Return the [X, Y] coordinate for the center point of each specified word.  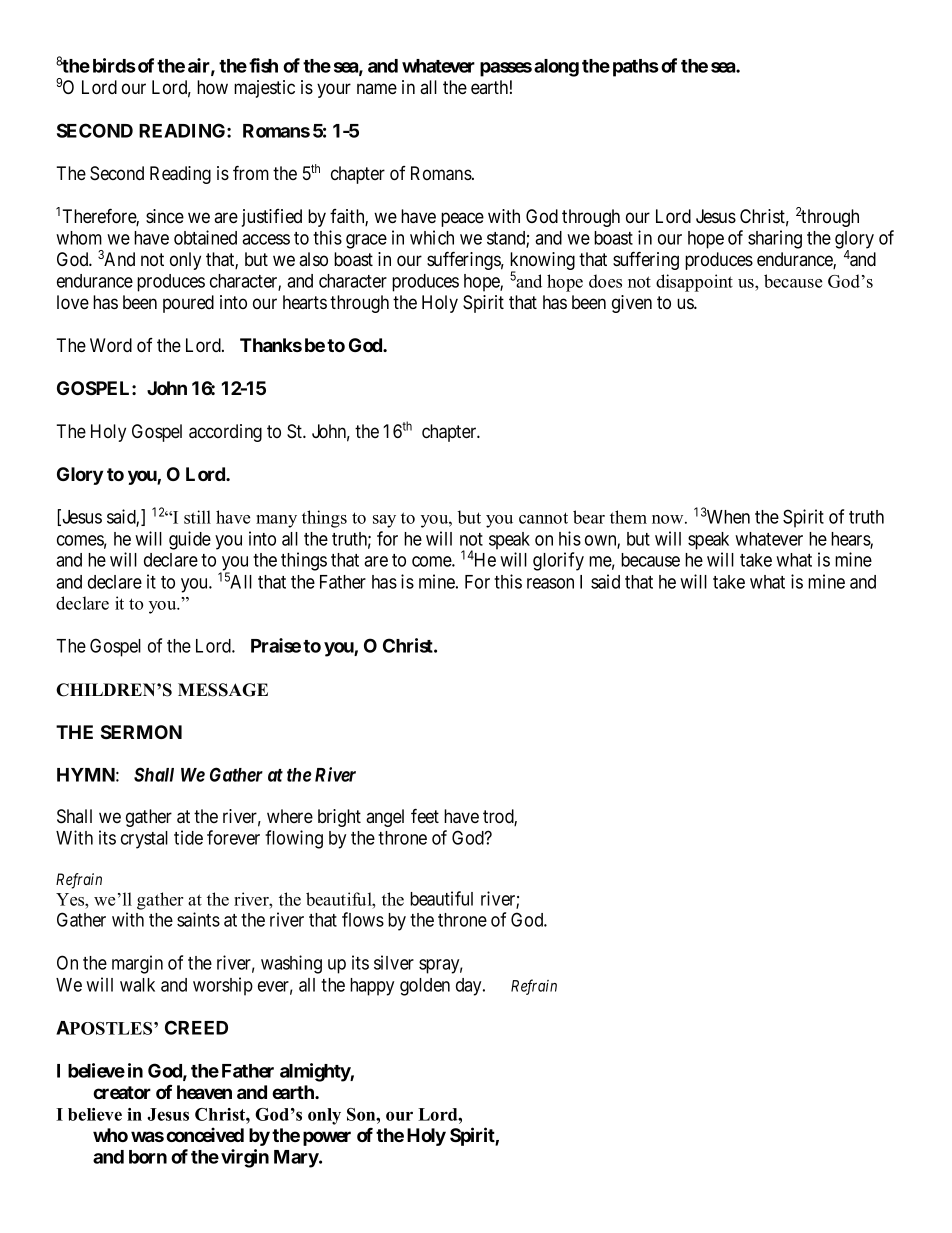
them [628, 517]
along [556, 68]
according [225, 433]
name [377, 88]
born [148, 1157]
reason [550, 583]
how [212, 87]
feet [425, 815]
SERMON [141, 732]
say [384, 521]
